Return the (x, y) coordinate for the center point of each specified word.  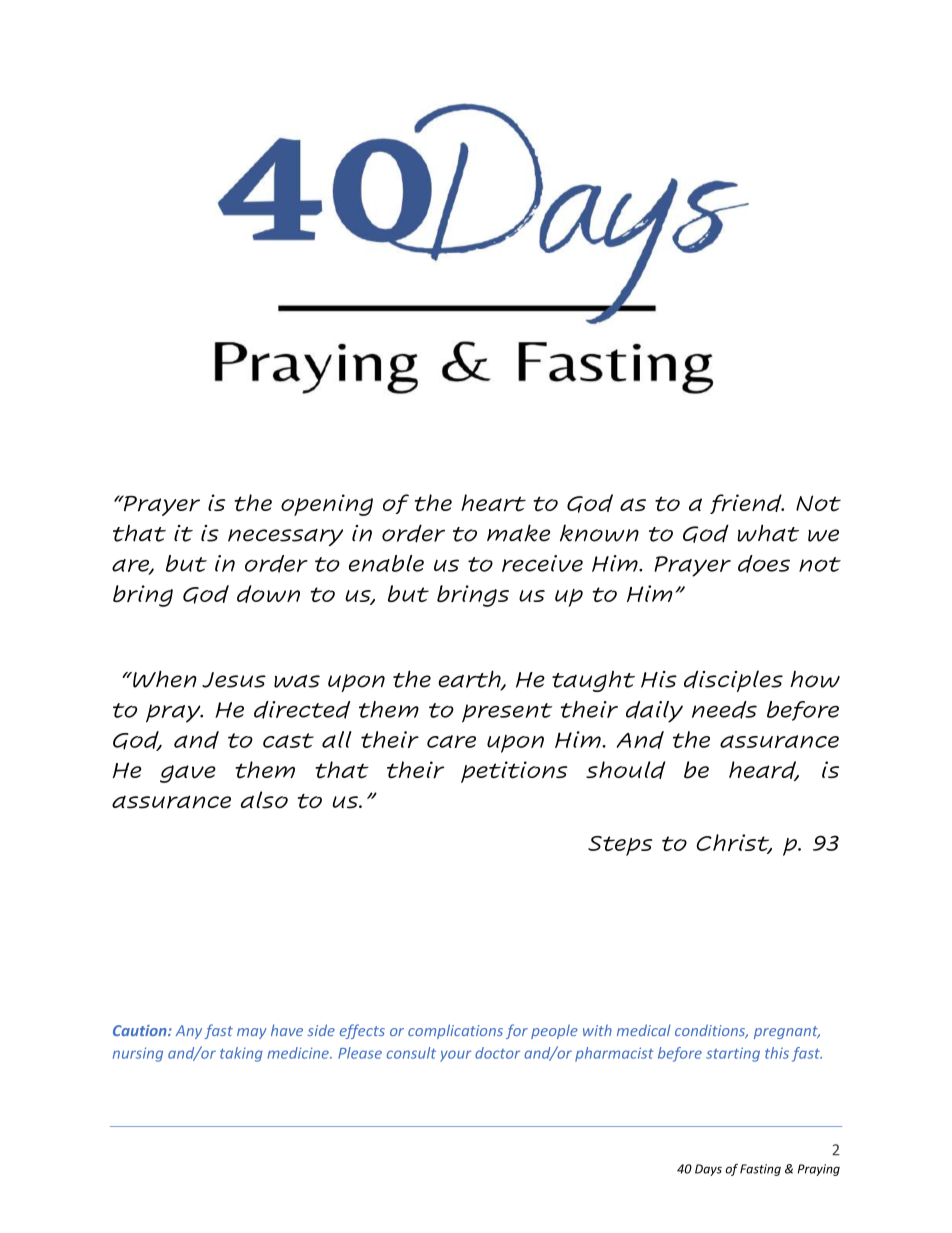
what (768, 533)
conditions (711, 1031)
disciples (733, 681)
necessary (285, 537)
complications (455, 1031)
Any (189, 1032)
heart (493, 503)
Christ (734, 844)
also (264, 800)
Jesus (234, 680)
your (455, 1056)
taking (241, 1054)
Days (708, 1170)
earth (470, 680)
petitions (514, 772)
